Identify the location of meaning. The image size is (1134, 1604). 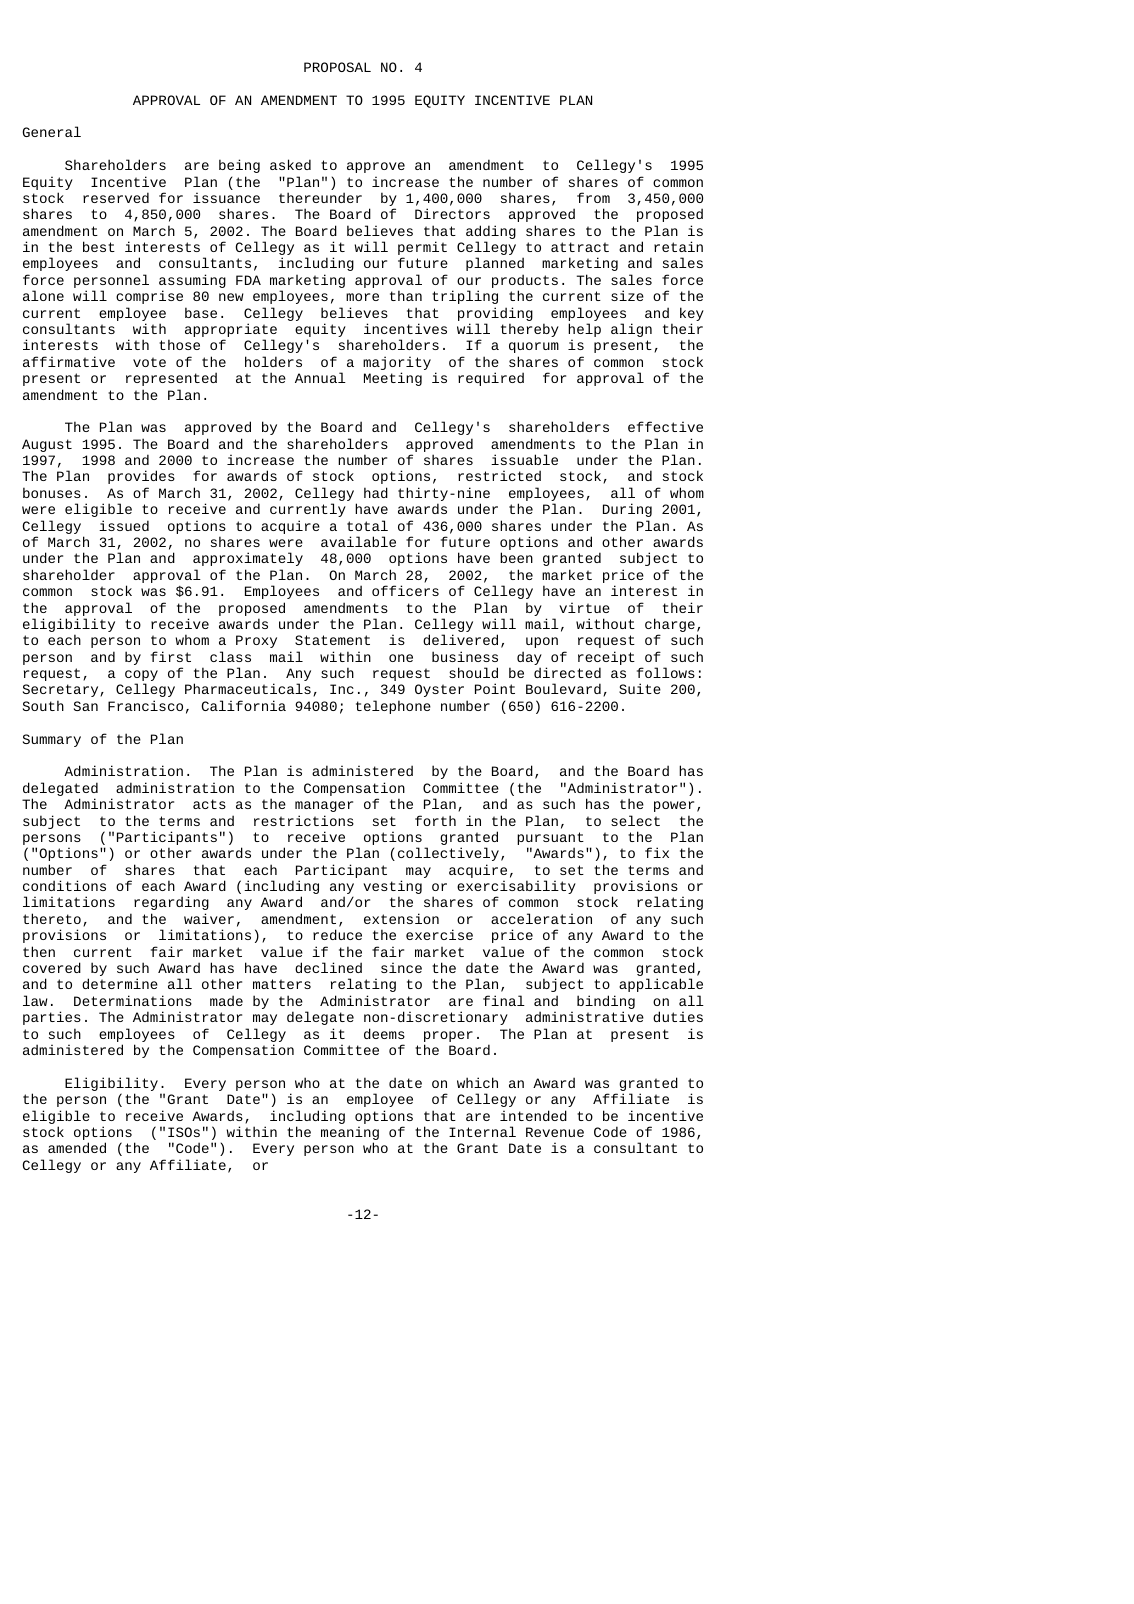
(350, 1134).
